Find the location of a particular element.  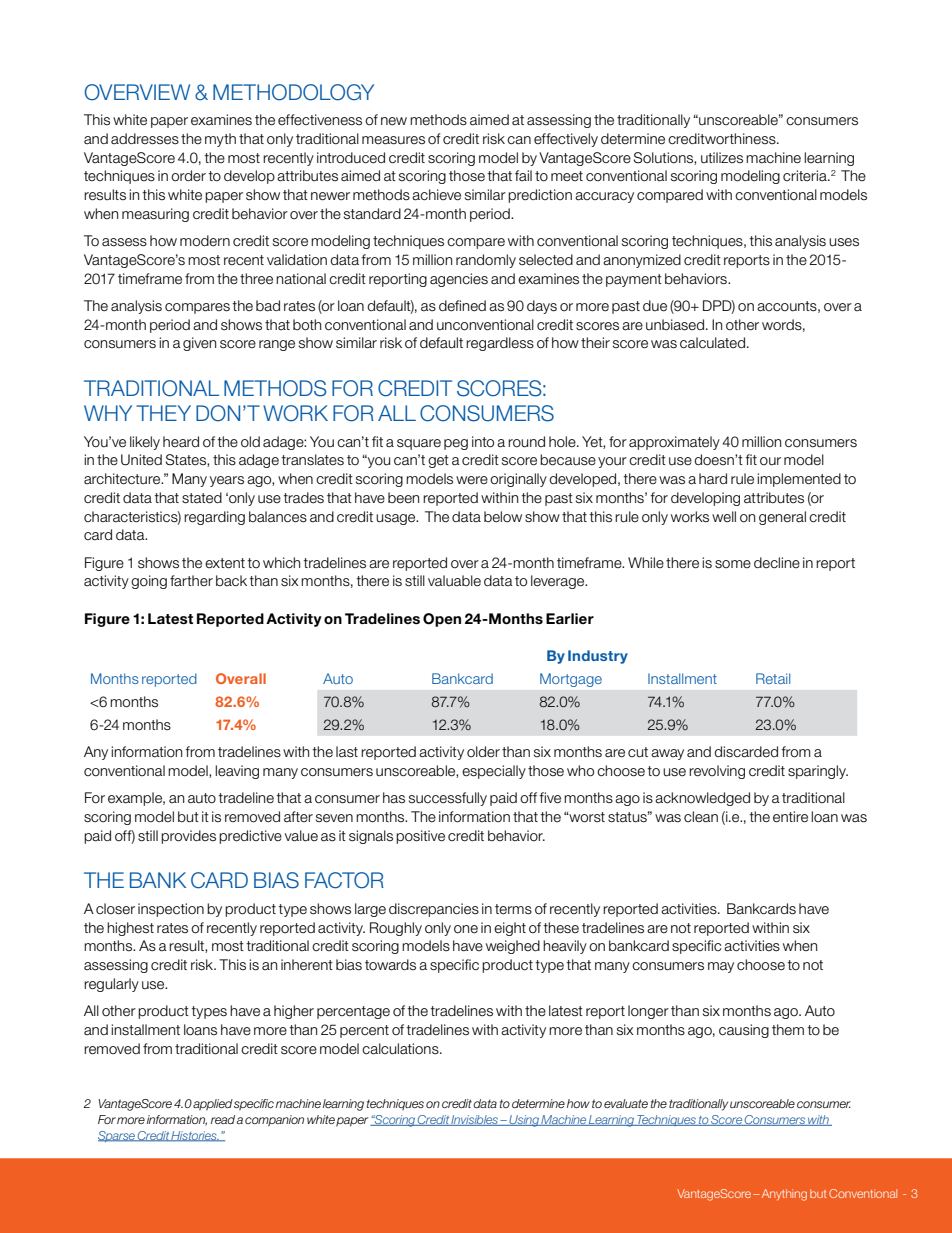

calculated is located at coordinates (712, 343).
